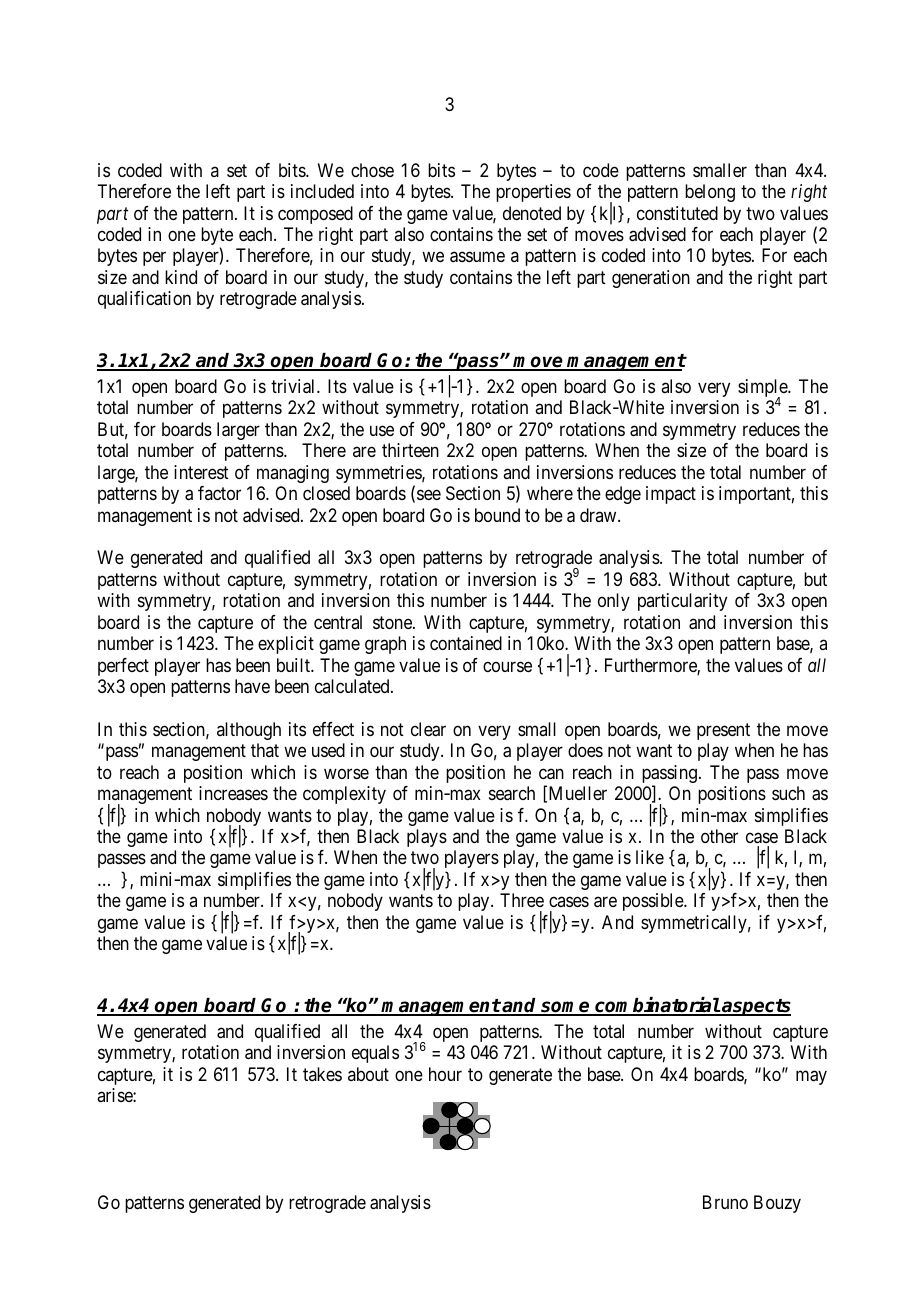  I want to click on thirteen, so click(410, 450).
